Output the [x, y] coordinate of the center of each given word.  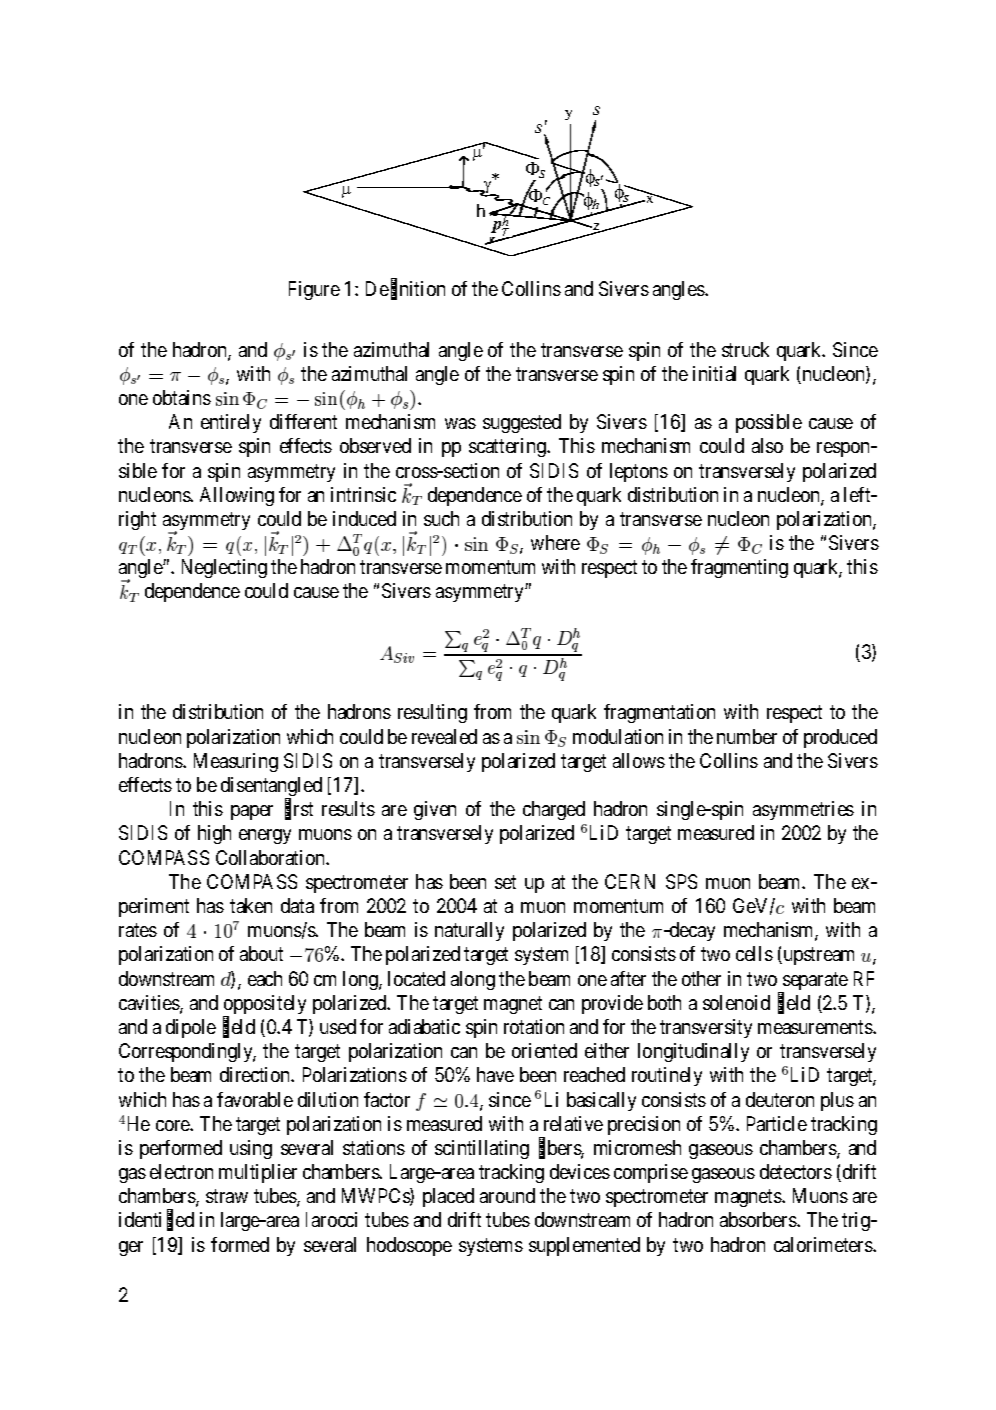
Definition [405, 290]
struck [745, 349]
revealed [444, 736]
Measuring [236, 762]
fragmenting [739, 568]
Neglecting [224, 568]
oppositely [264, 1006]
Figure [314, 290]
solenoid [736, 1002]
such [441, 518]
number [747, 736]
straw [227, 1196]
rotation [534, 1026]
